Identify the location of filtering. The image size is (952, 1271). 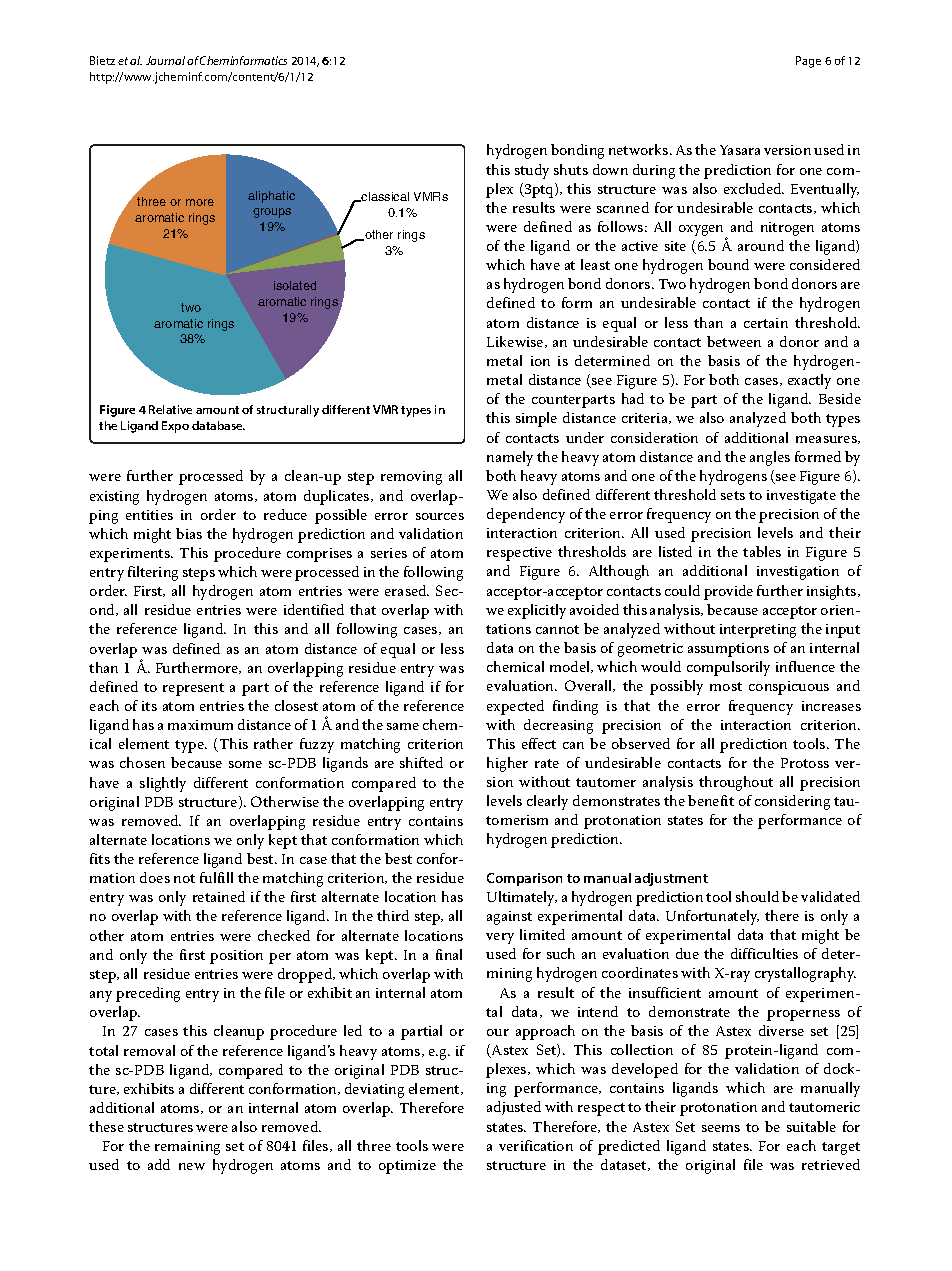
(153, 573).
